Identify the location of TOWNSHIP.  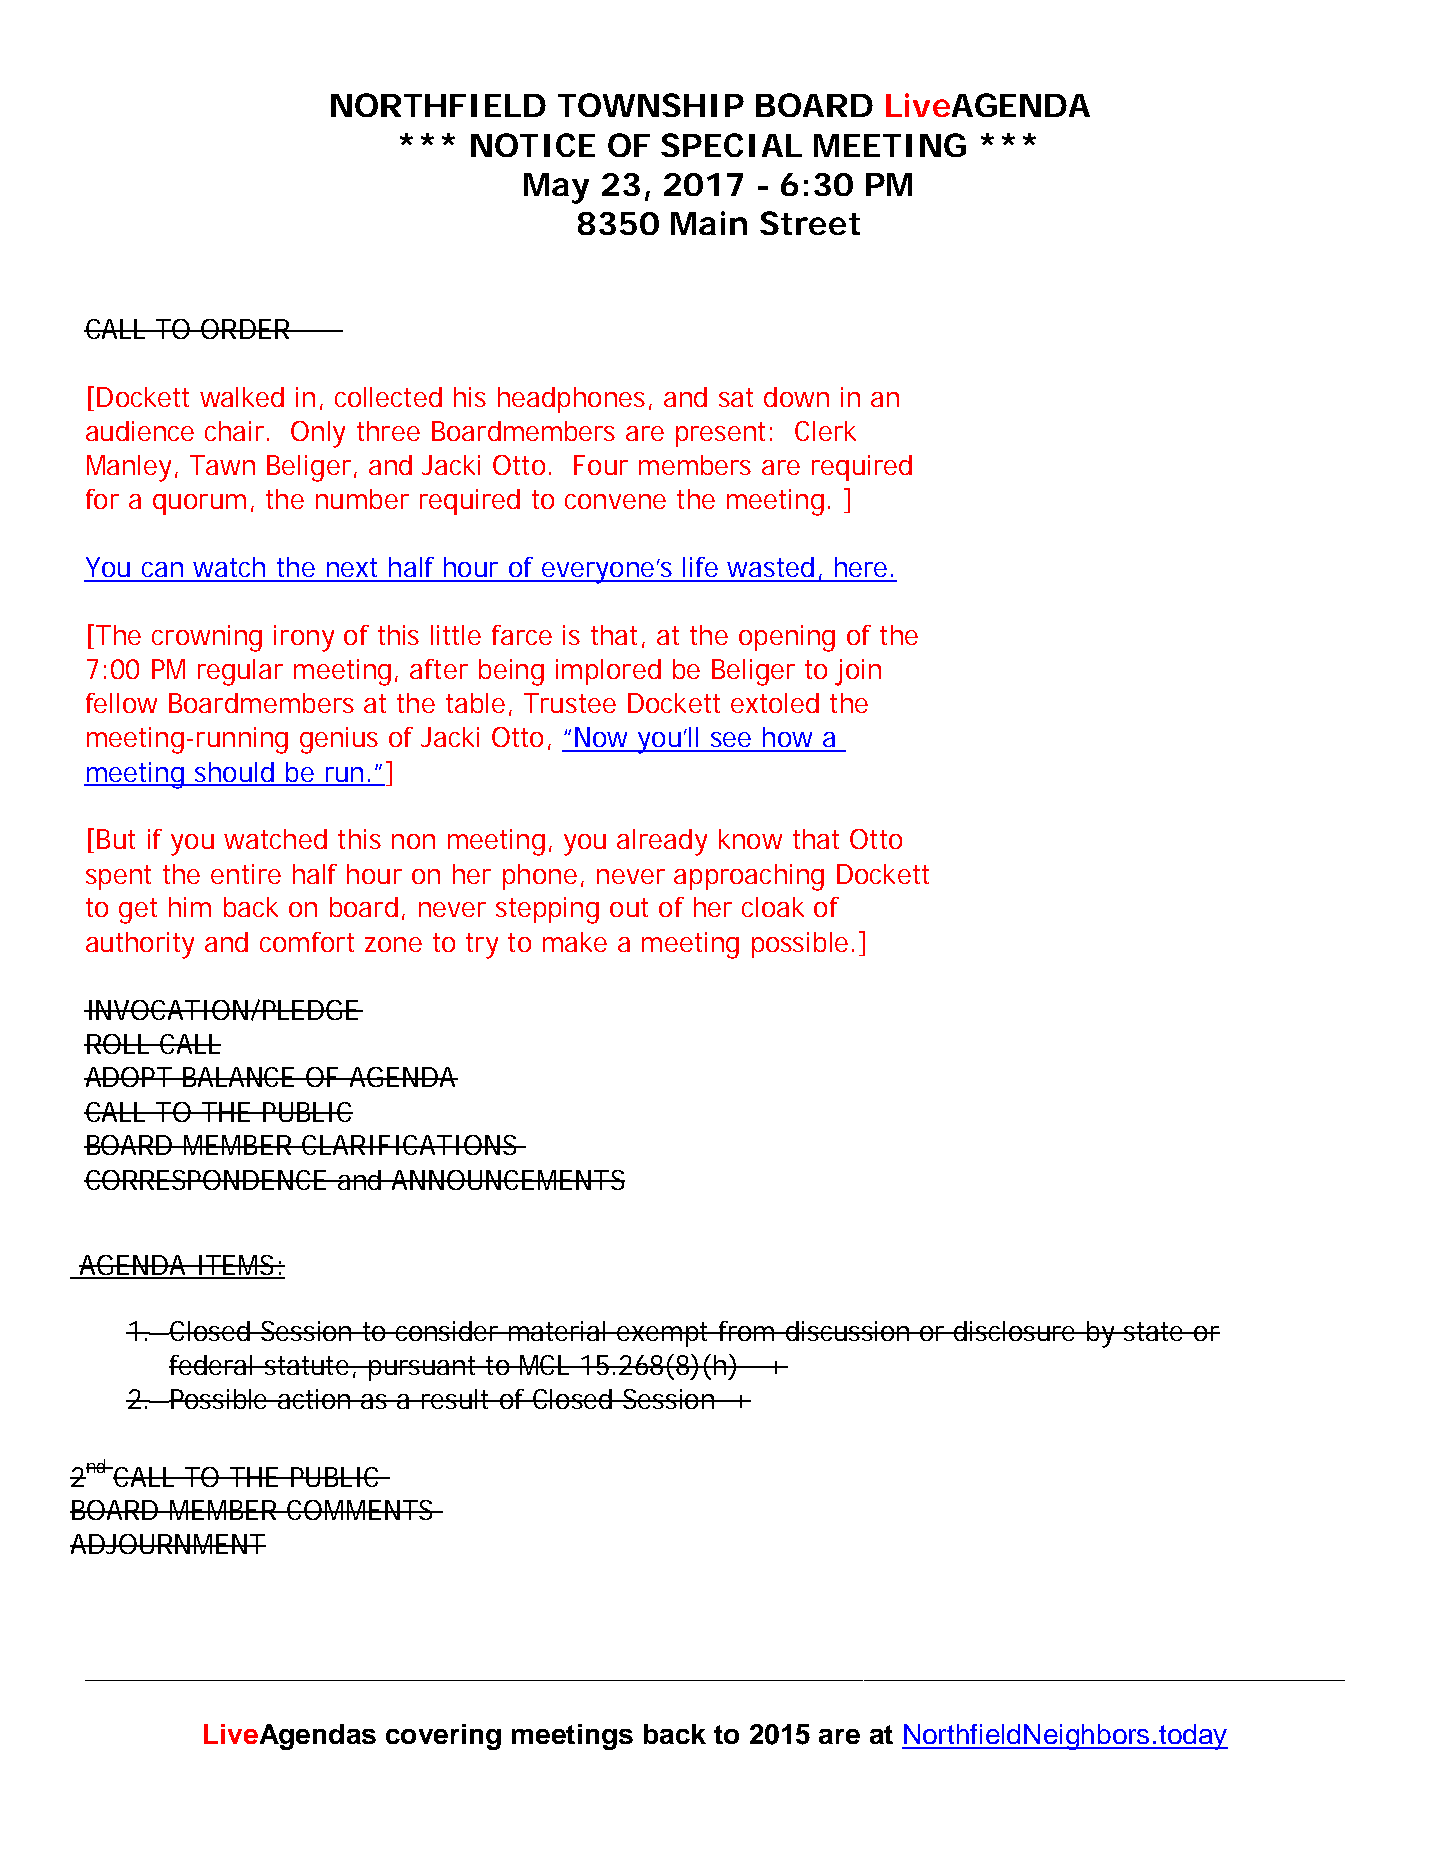
(651, 105).
